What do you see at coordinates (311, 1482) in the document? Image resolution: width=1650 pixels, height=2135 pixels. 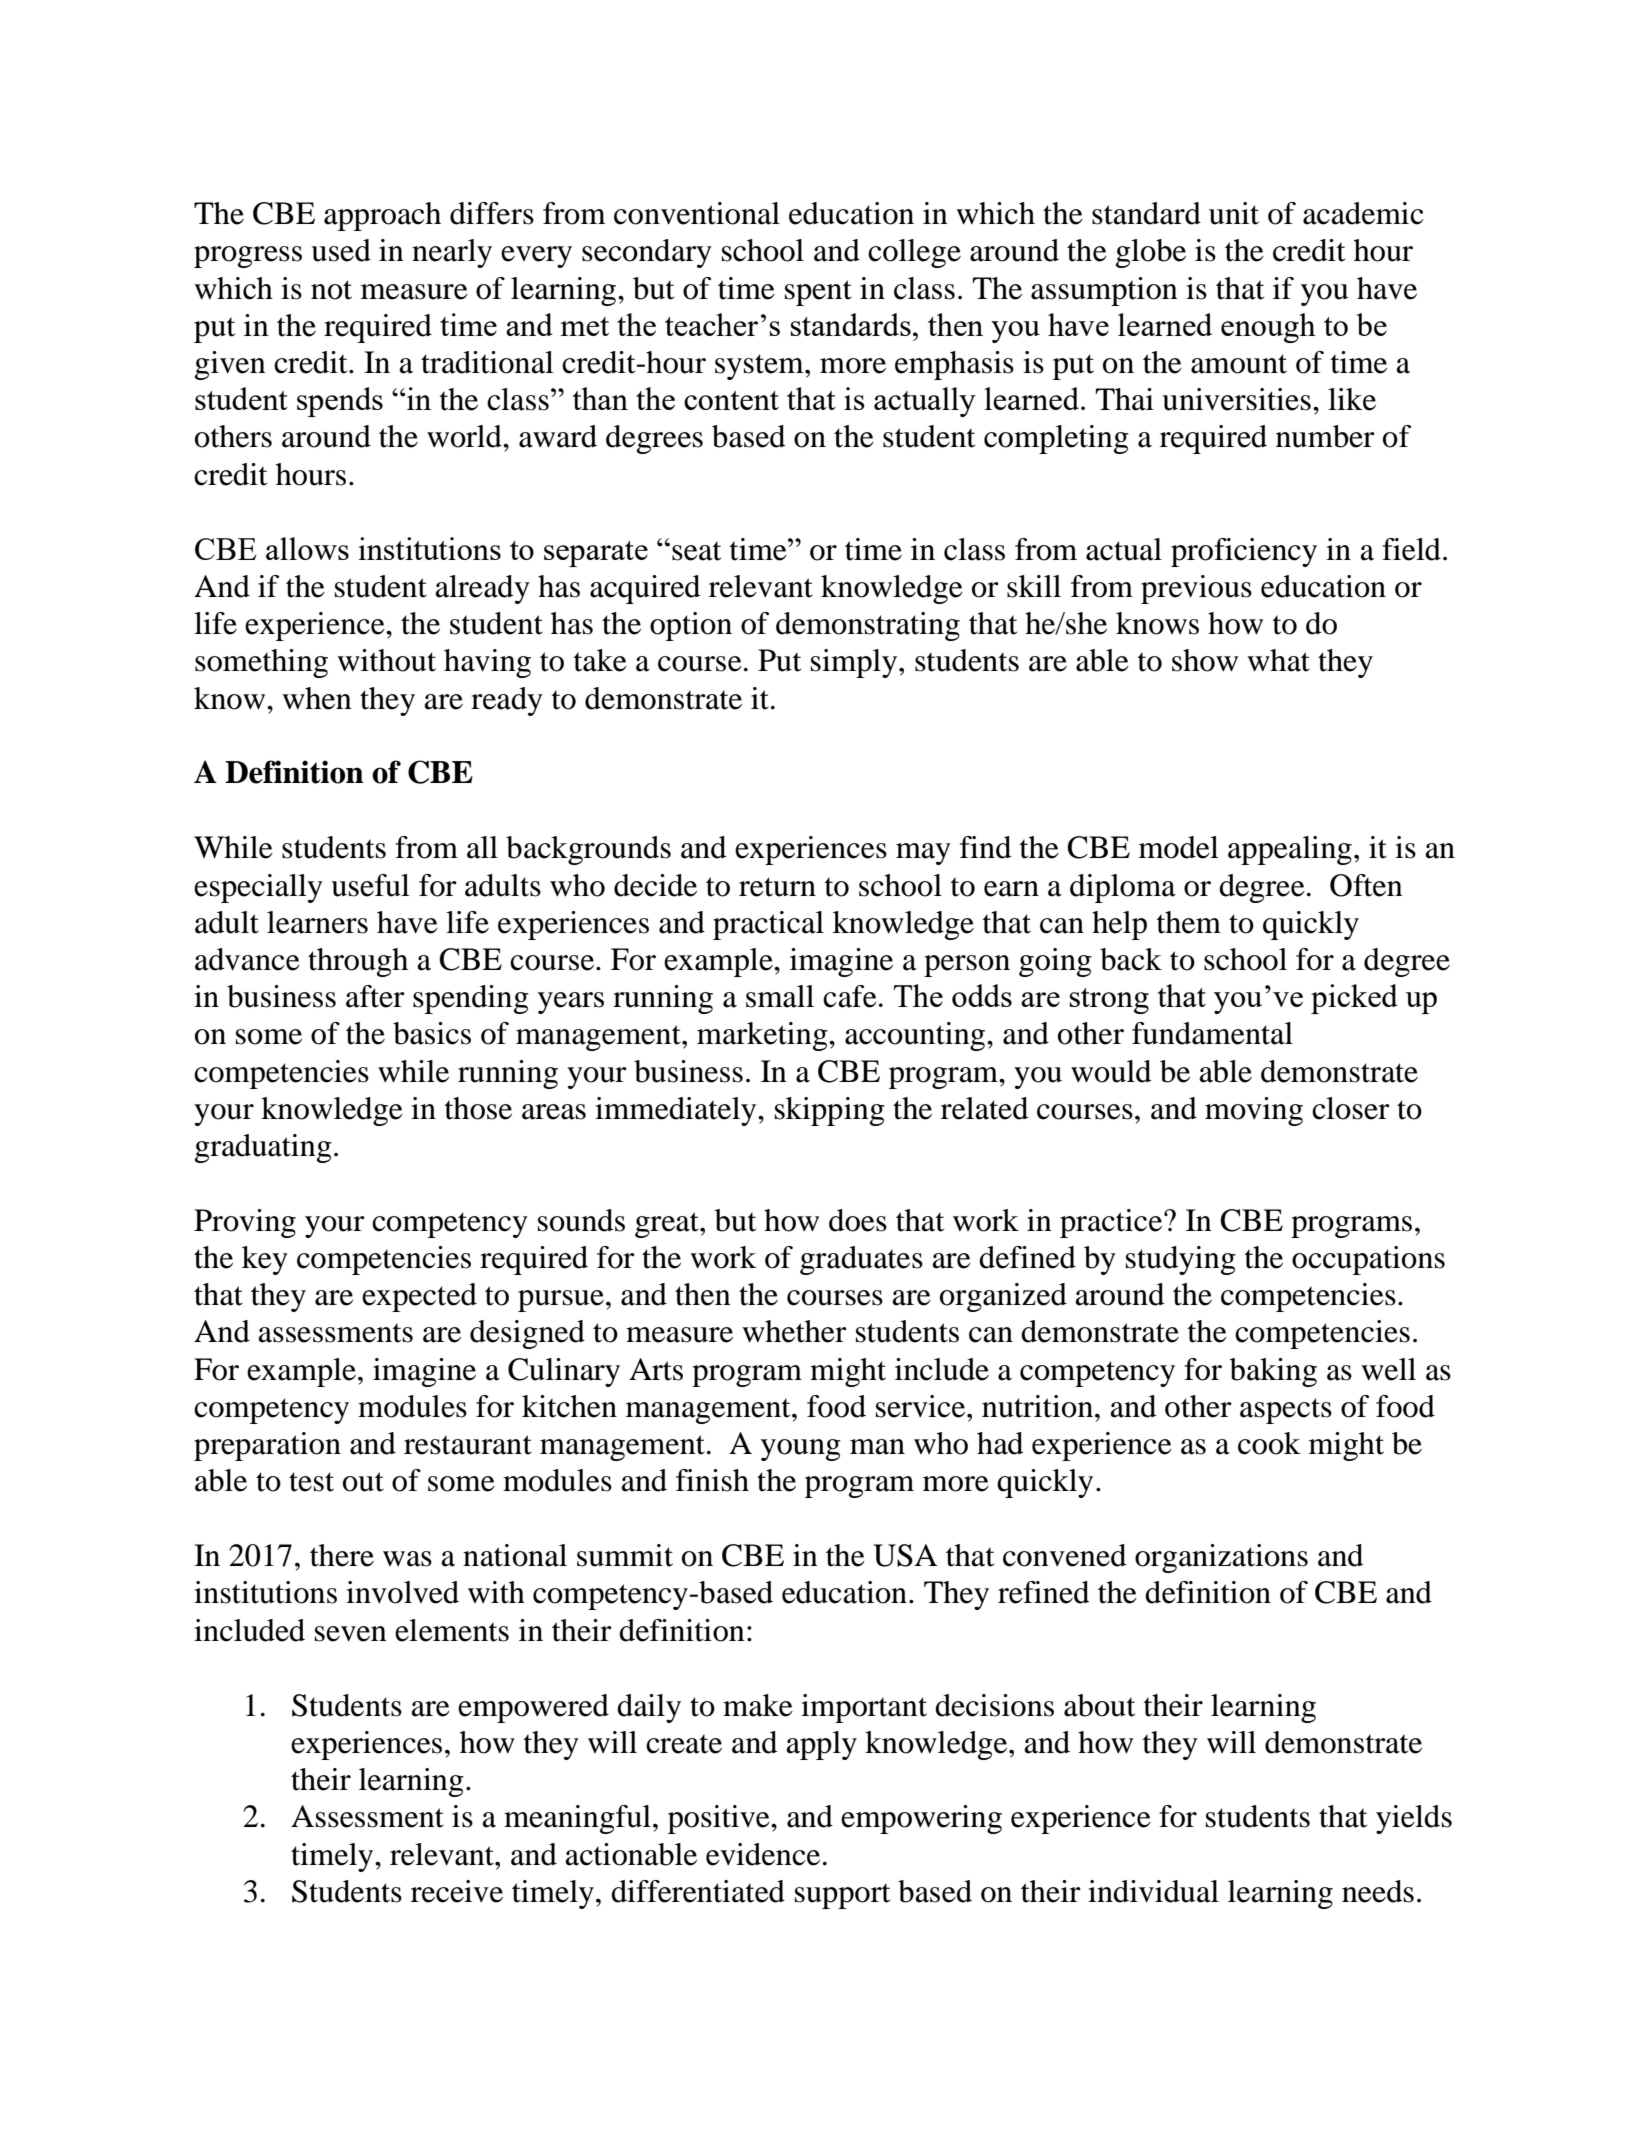 I see `test` at bounding box center [311, 1482].
